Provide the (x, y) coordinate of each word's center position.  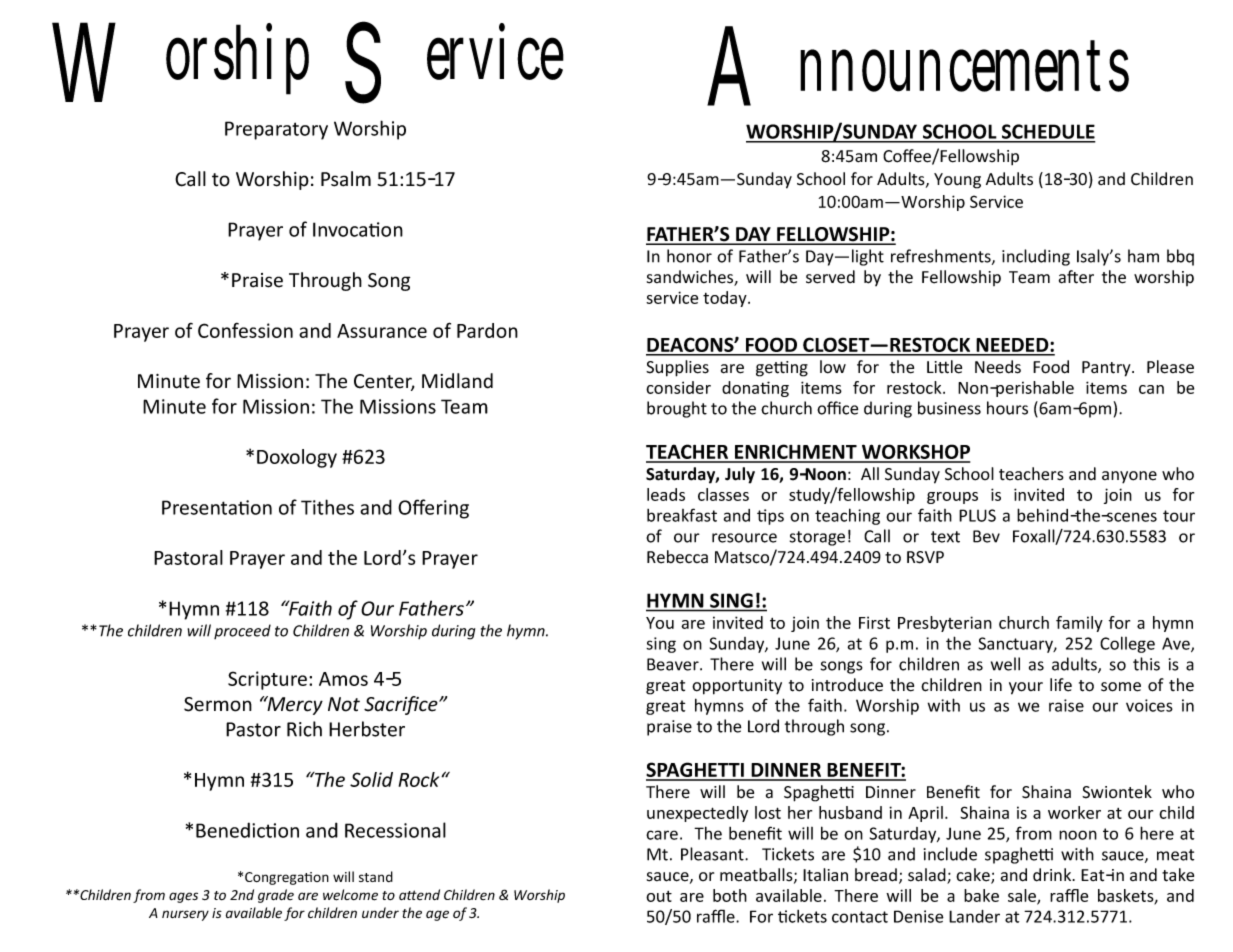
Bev (986, 536)
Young (957, 181)
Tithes (327, 507)
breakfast (682, 515)
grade (276, 896)
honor (689, 256)
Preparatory (276, 130)
